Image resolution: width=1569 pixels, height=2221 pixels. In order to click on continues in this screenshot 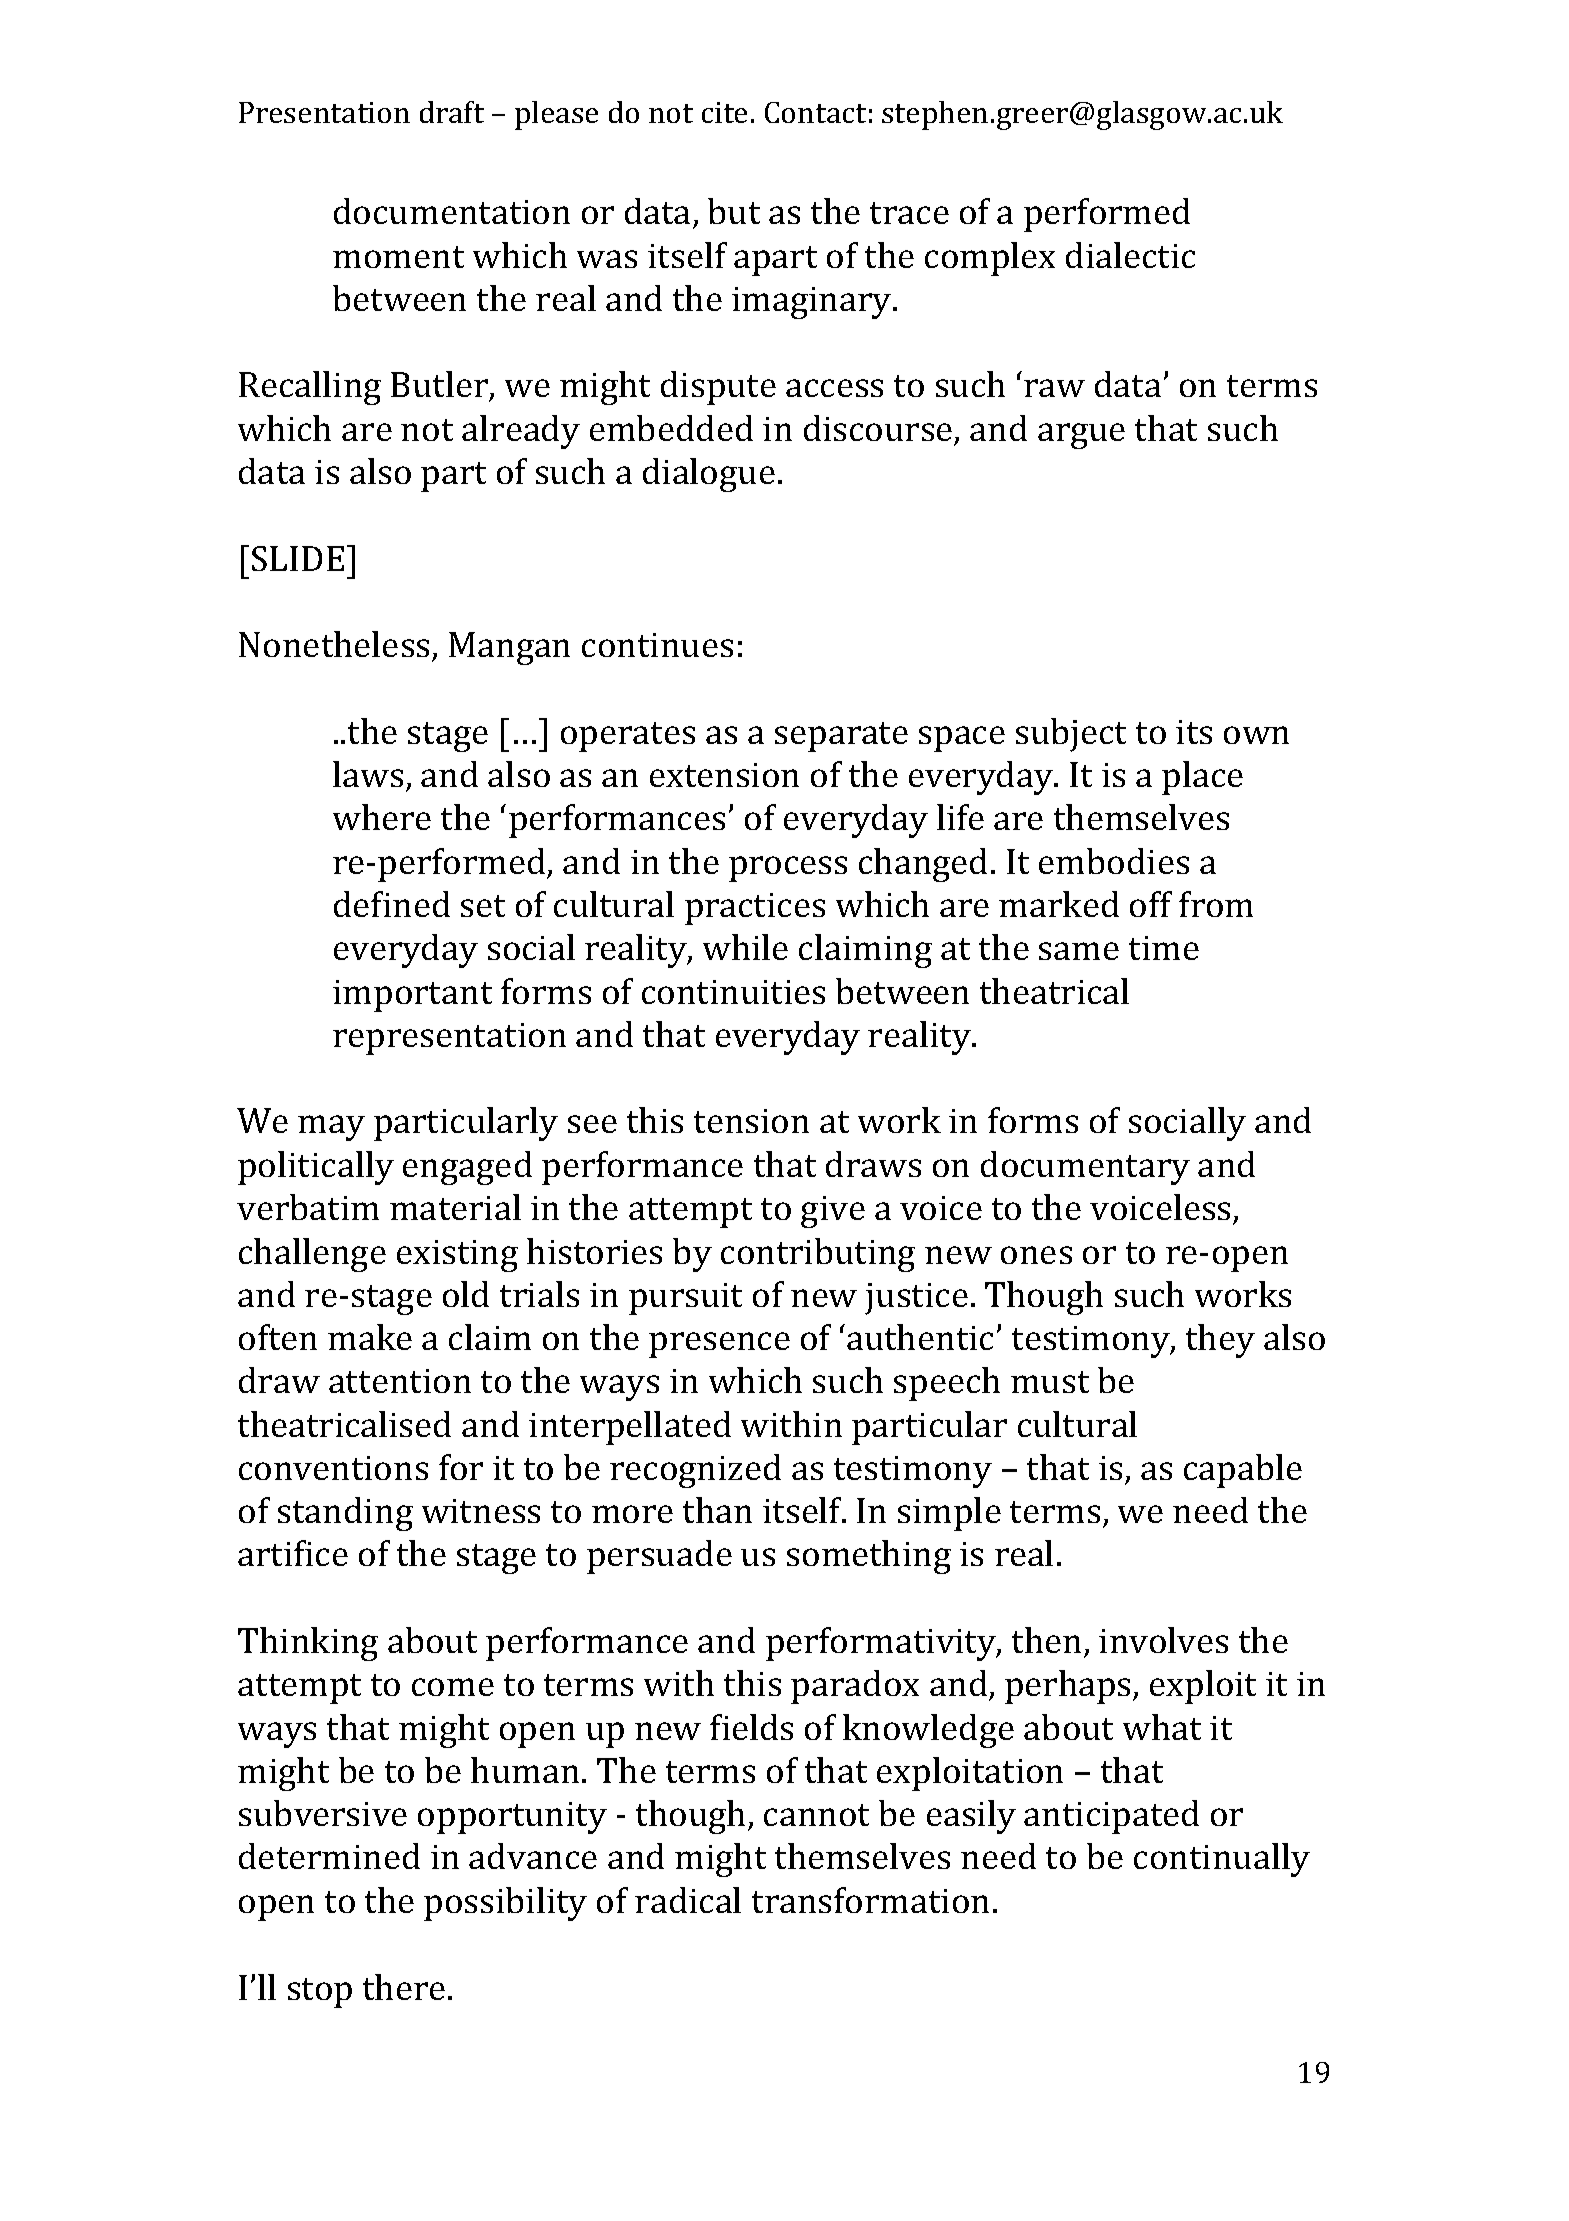, I will do `click(657, 645)`.
